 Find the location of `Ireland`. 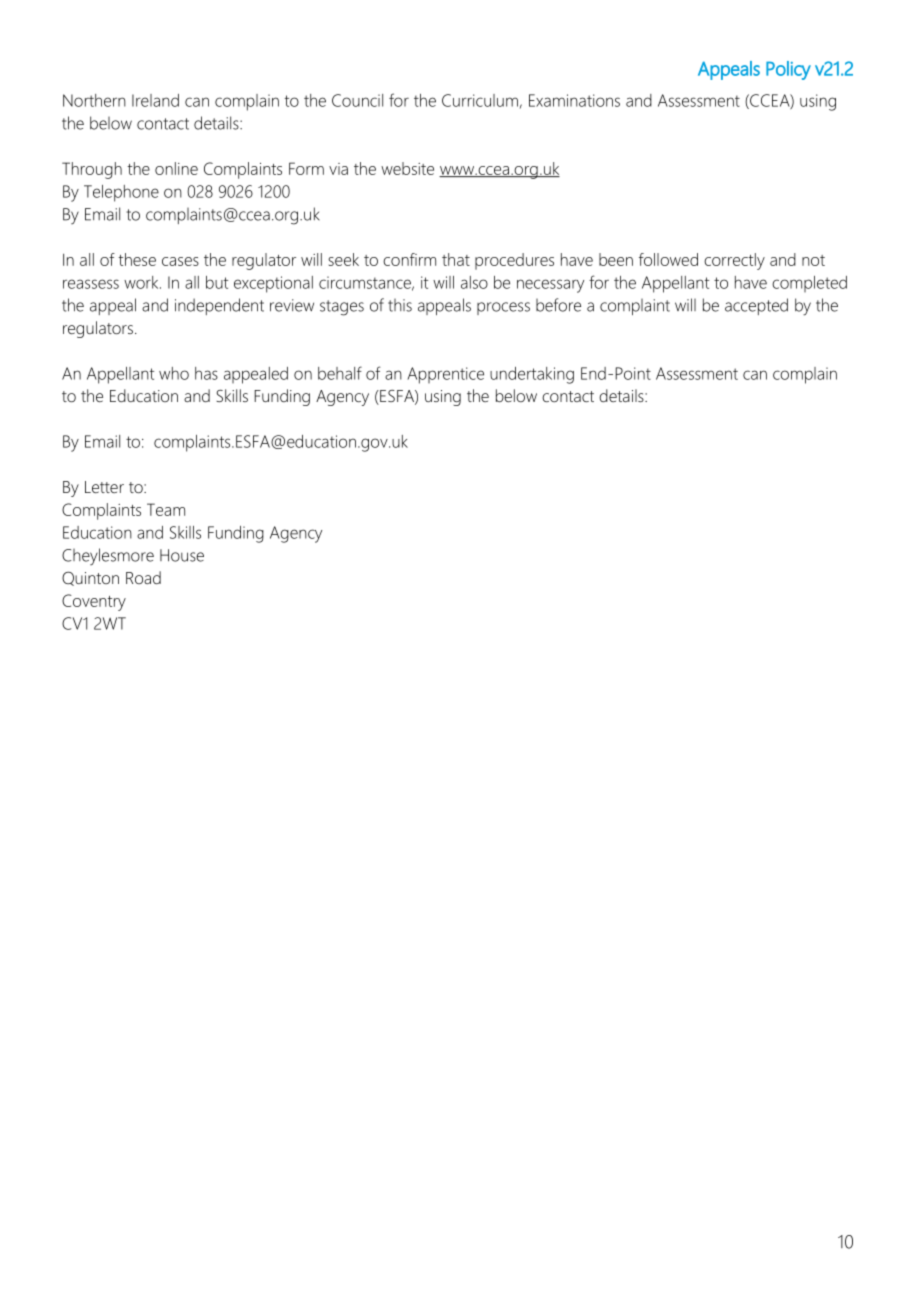

Ireland is located at coordinates (155, 100).
